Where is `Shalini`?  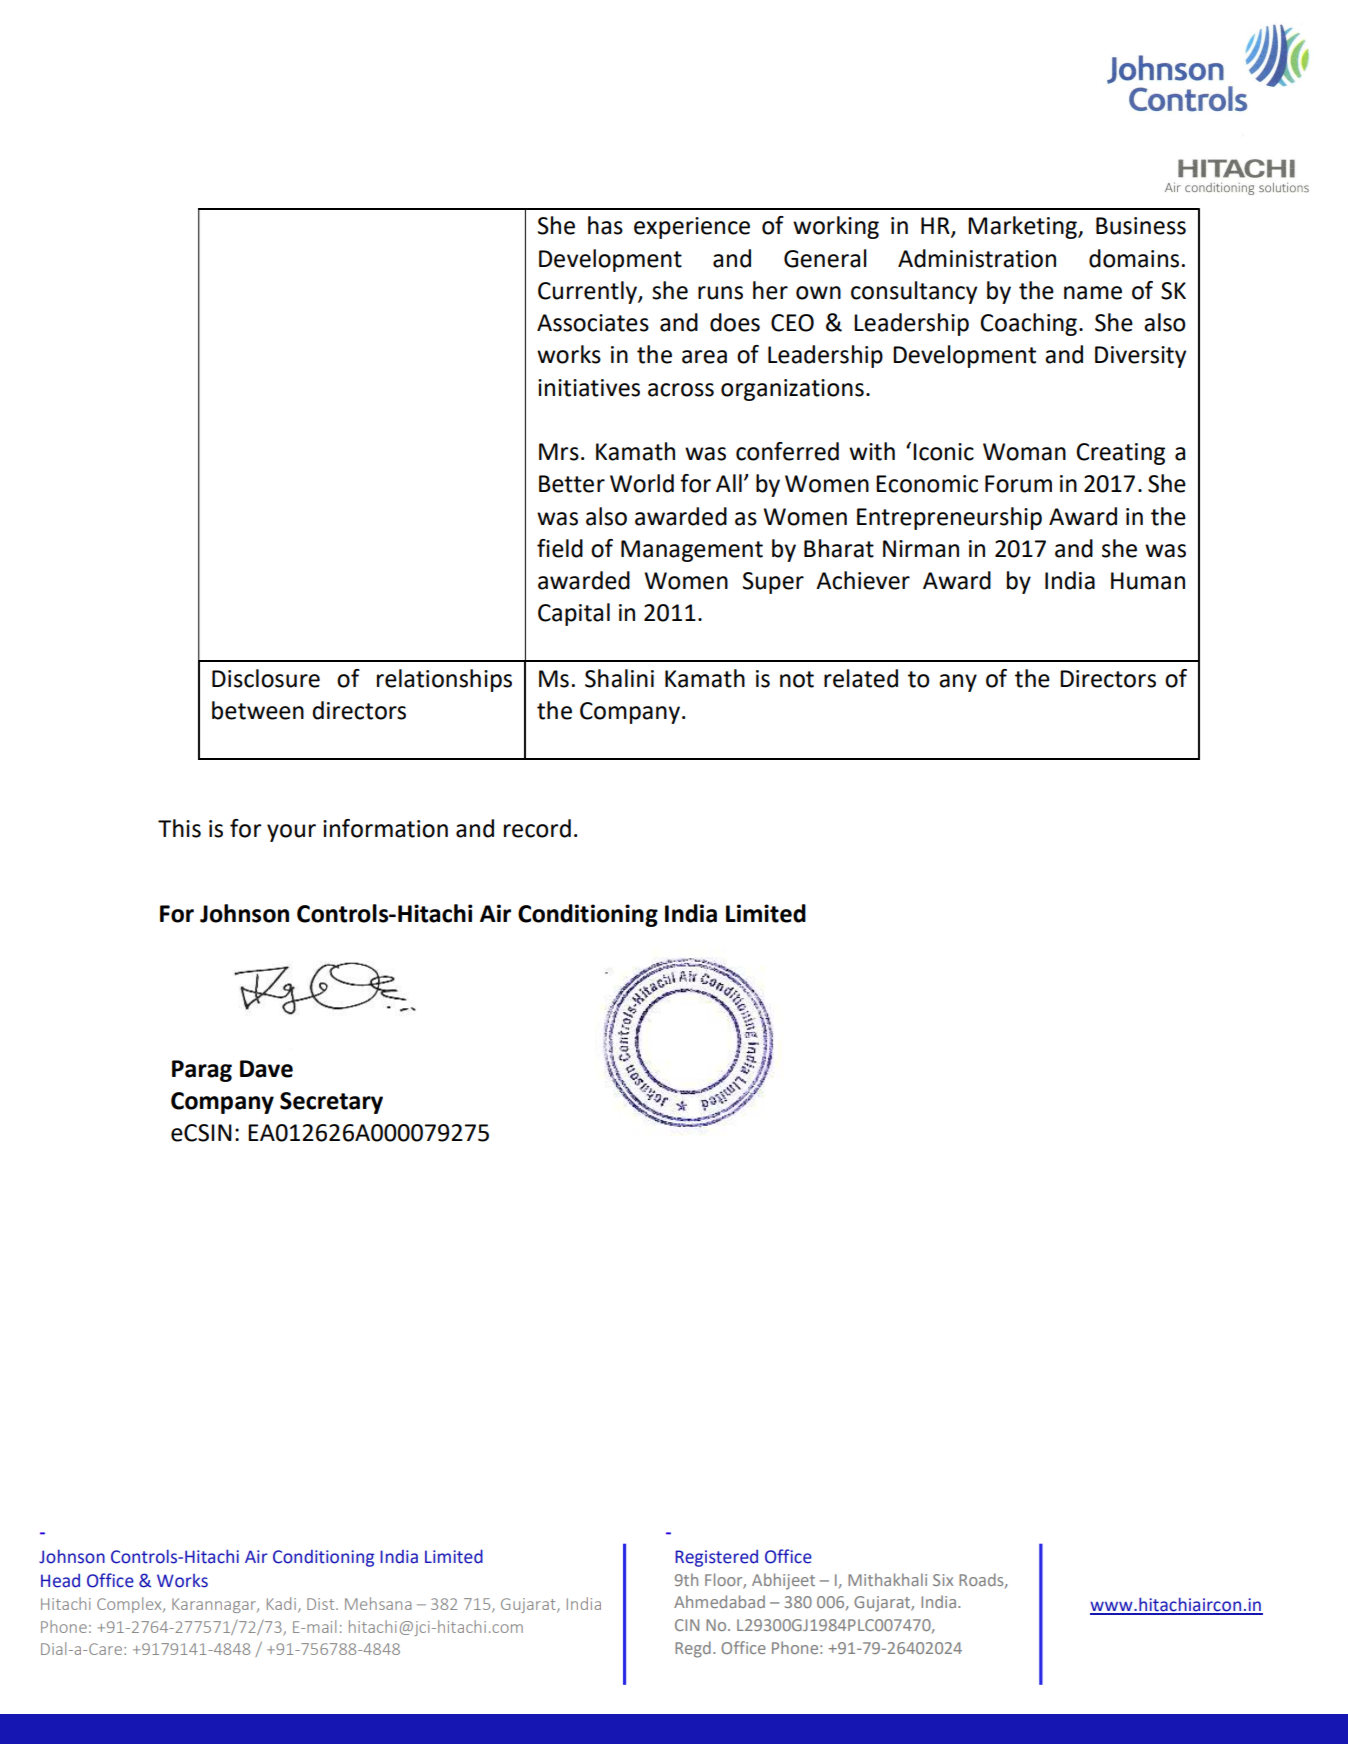 Shalini is located at coordinates (619, 678).
